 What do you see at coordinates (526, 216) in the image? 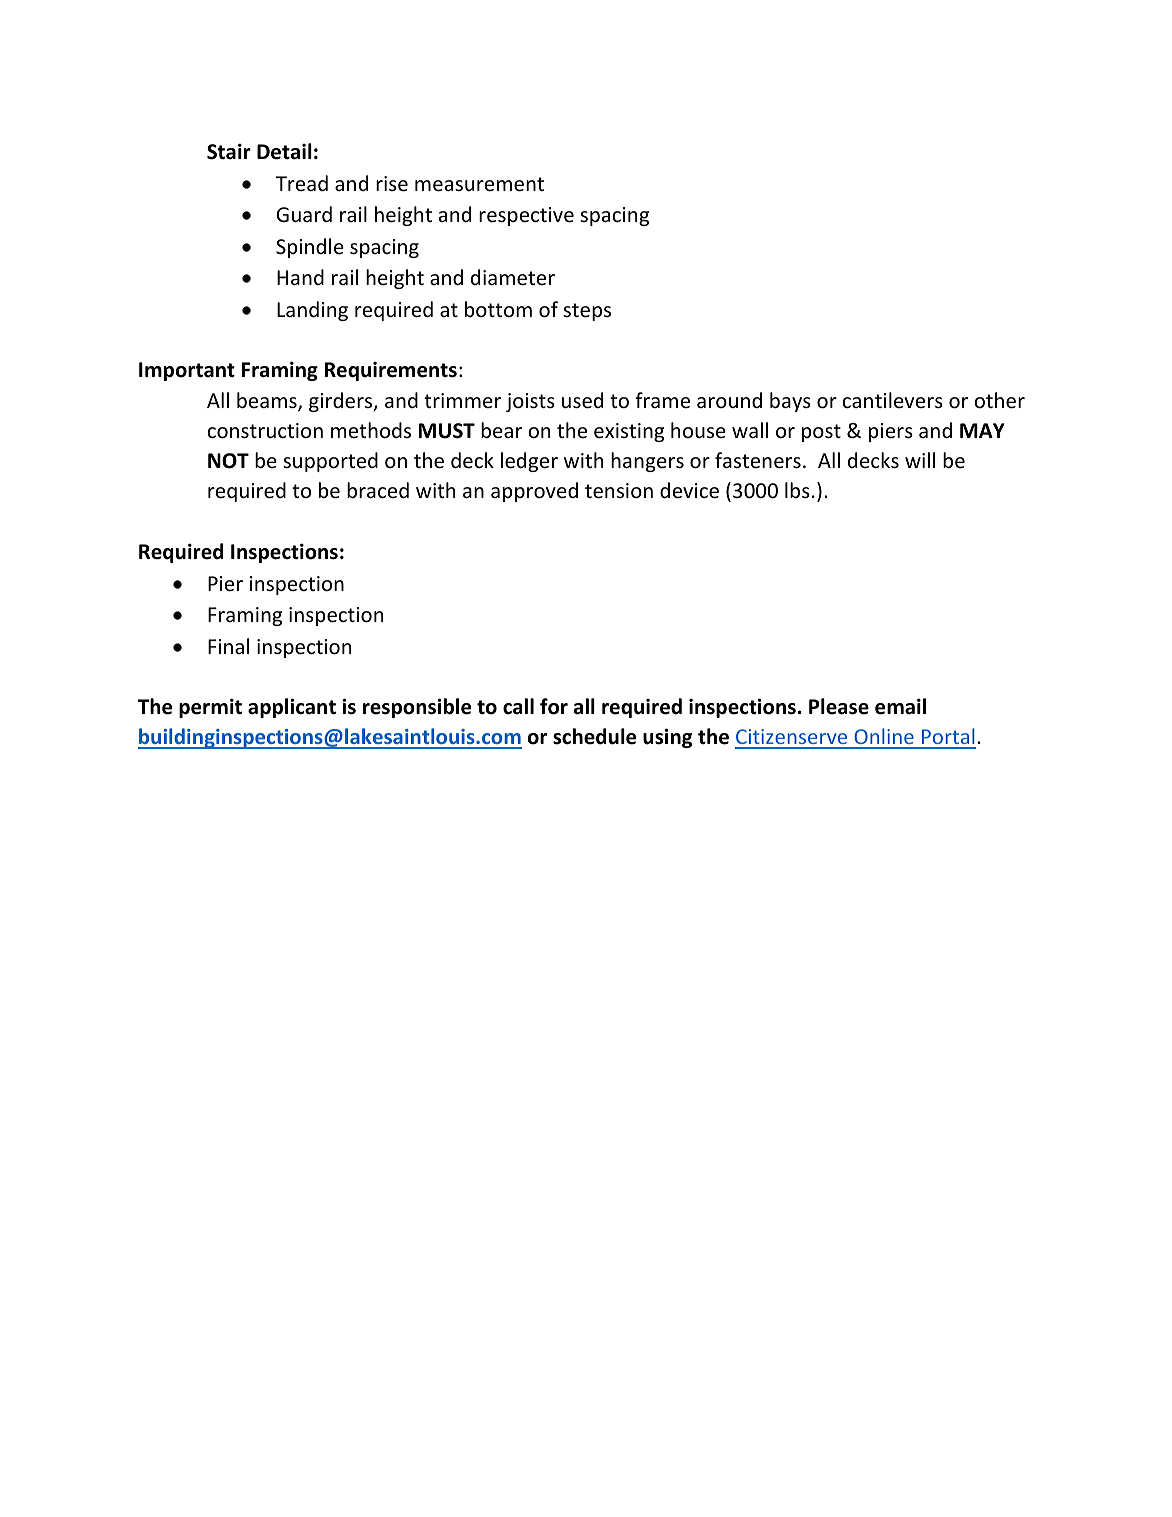
I see `respective` at bounding box center [526, 216].
